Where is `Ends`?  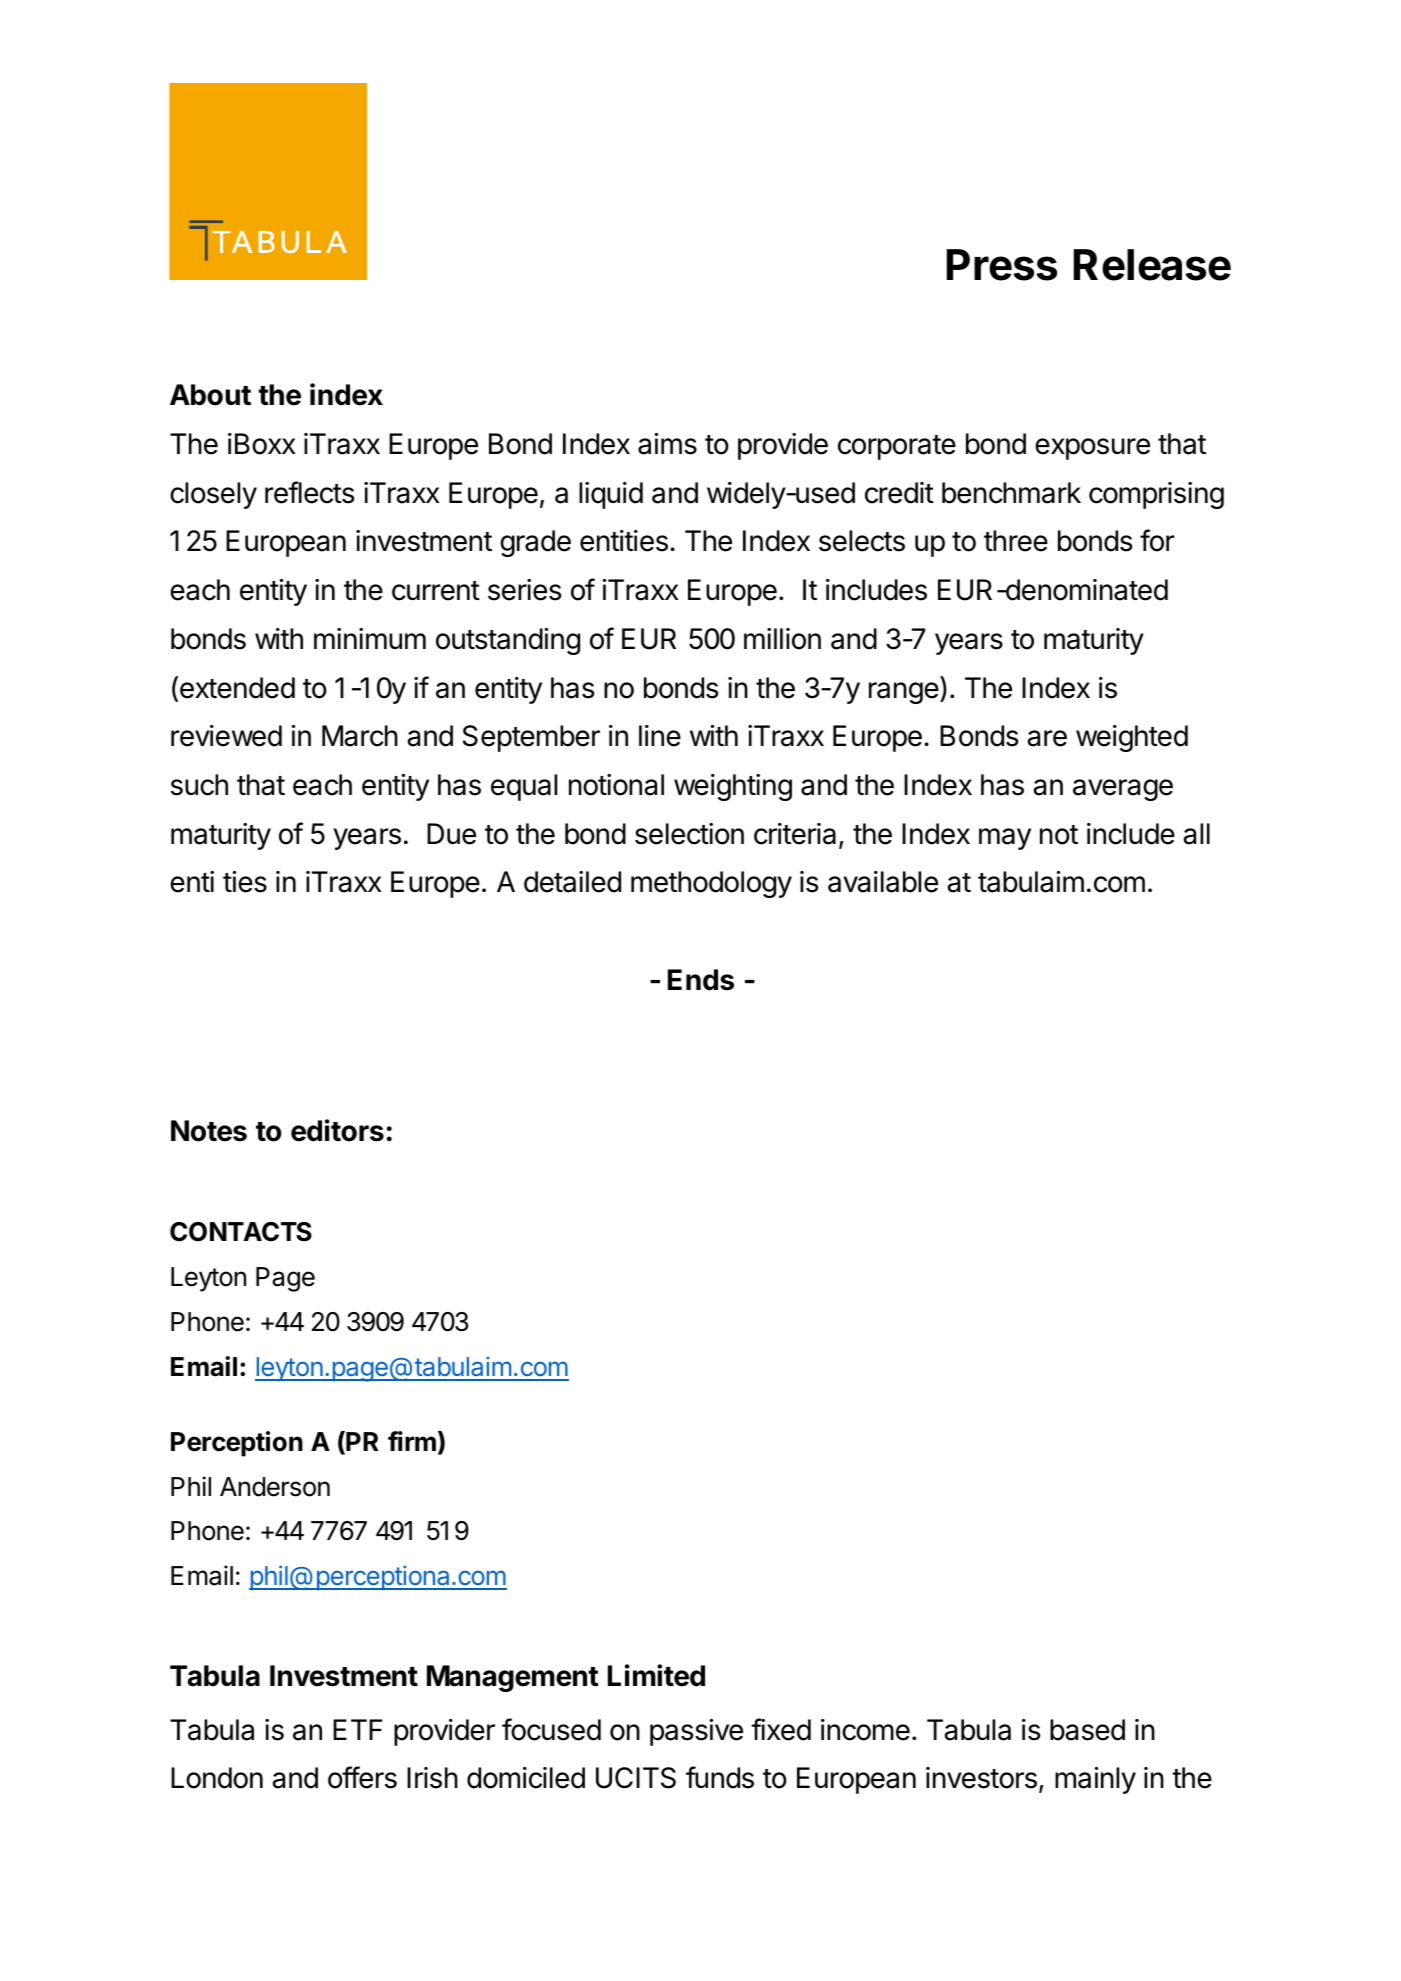
Ends is located at coordinates (701, 980).
